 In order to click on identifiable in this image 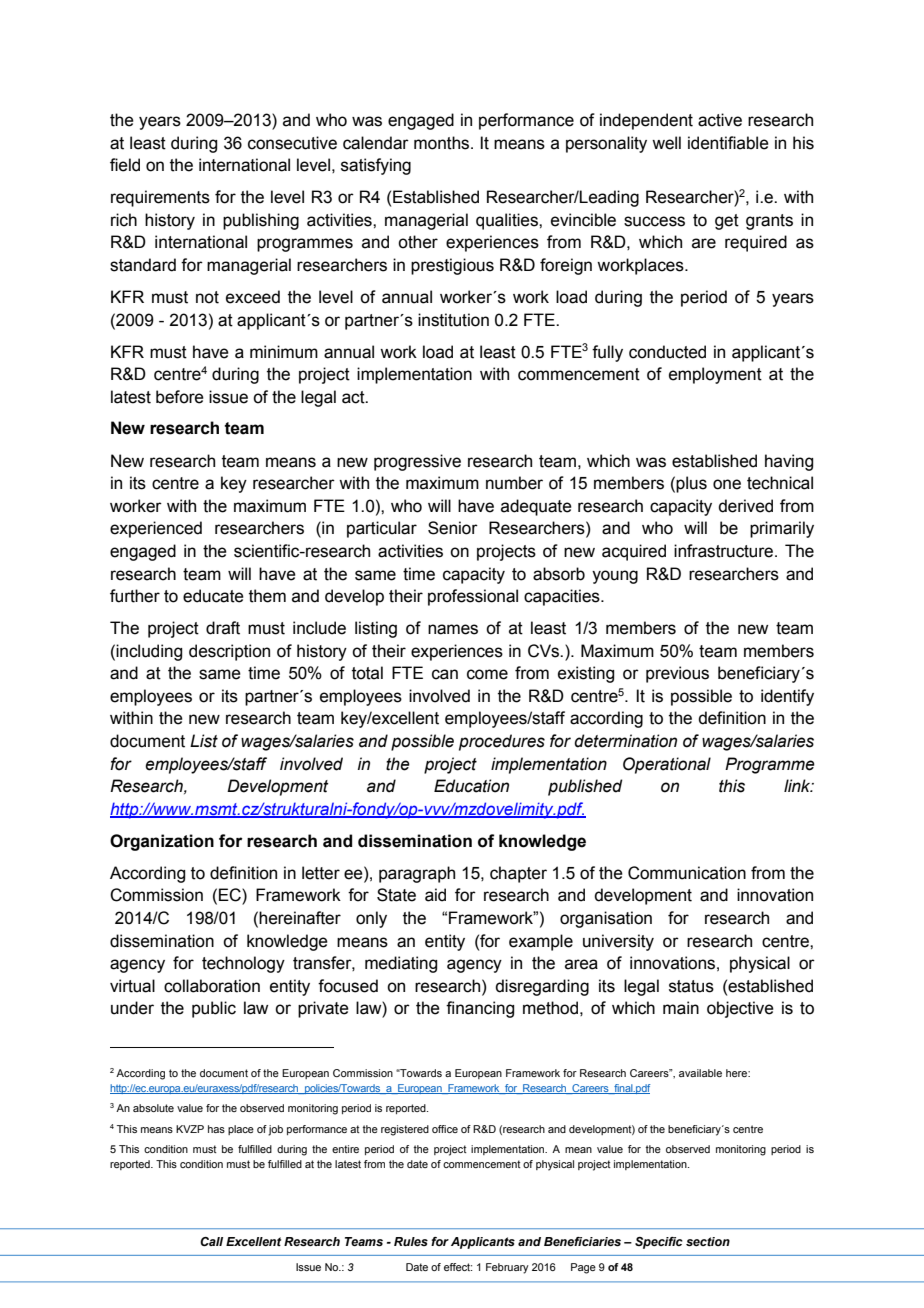, I will do `click(728, 143)`.
